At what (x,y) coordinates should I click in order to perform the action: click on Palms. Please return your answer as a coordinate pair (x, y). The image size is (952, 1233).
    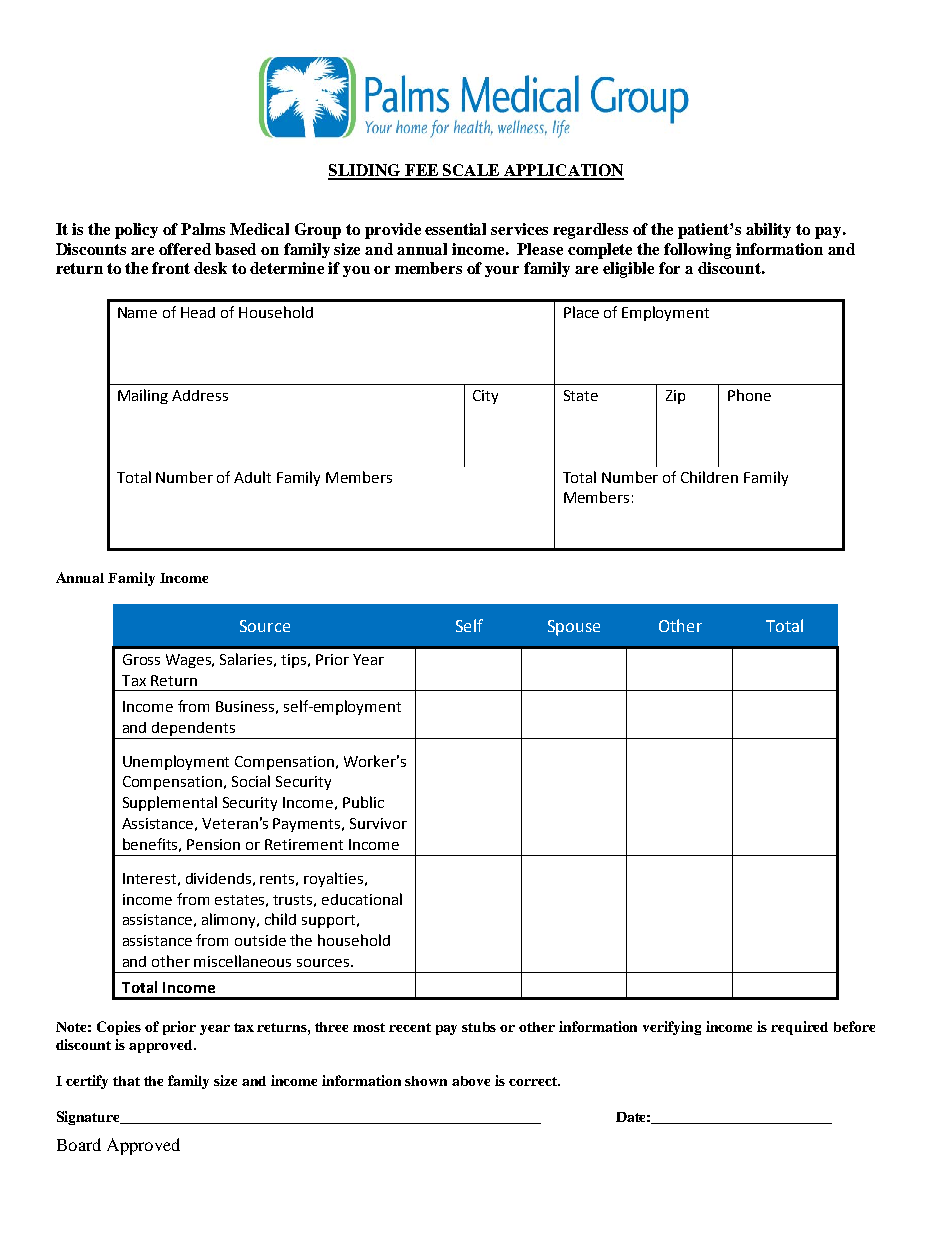
    Looking at the image, I should click on (203, 229).
